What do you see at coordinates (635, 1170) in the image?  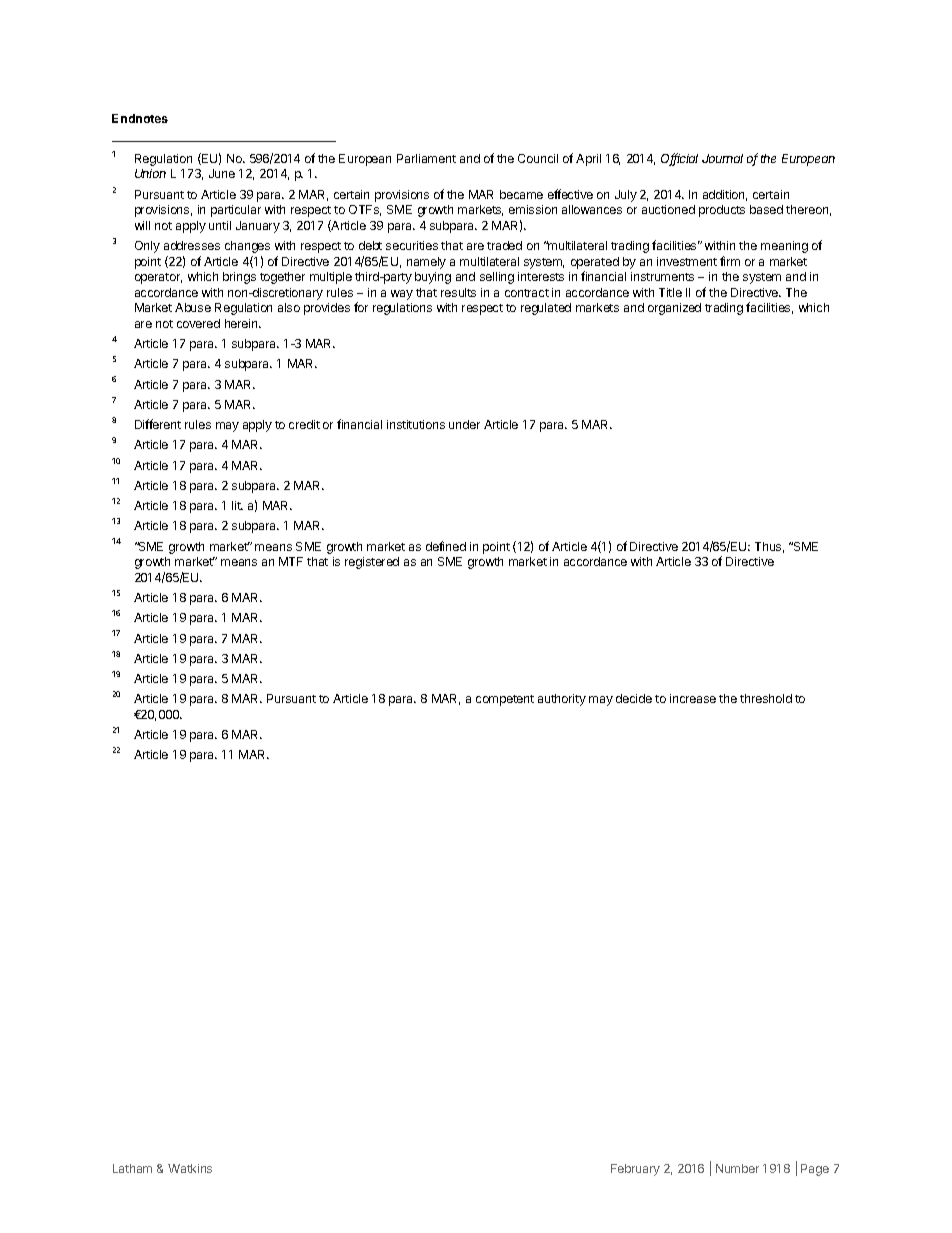 I see `February` at bounding box center [635, 1170].
